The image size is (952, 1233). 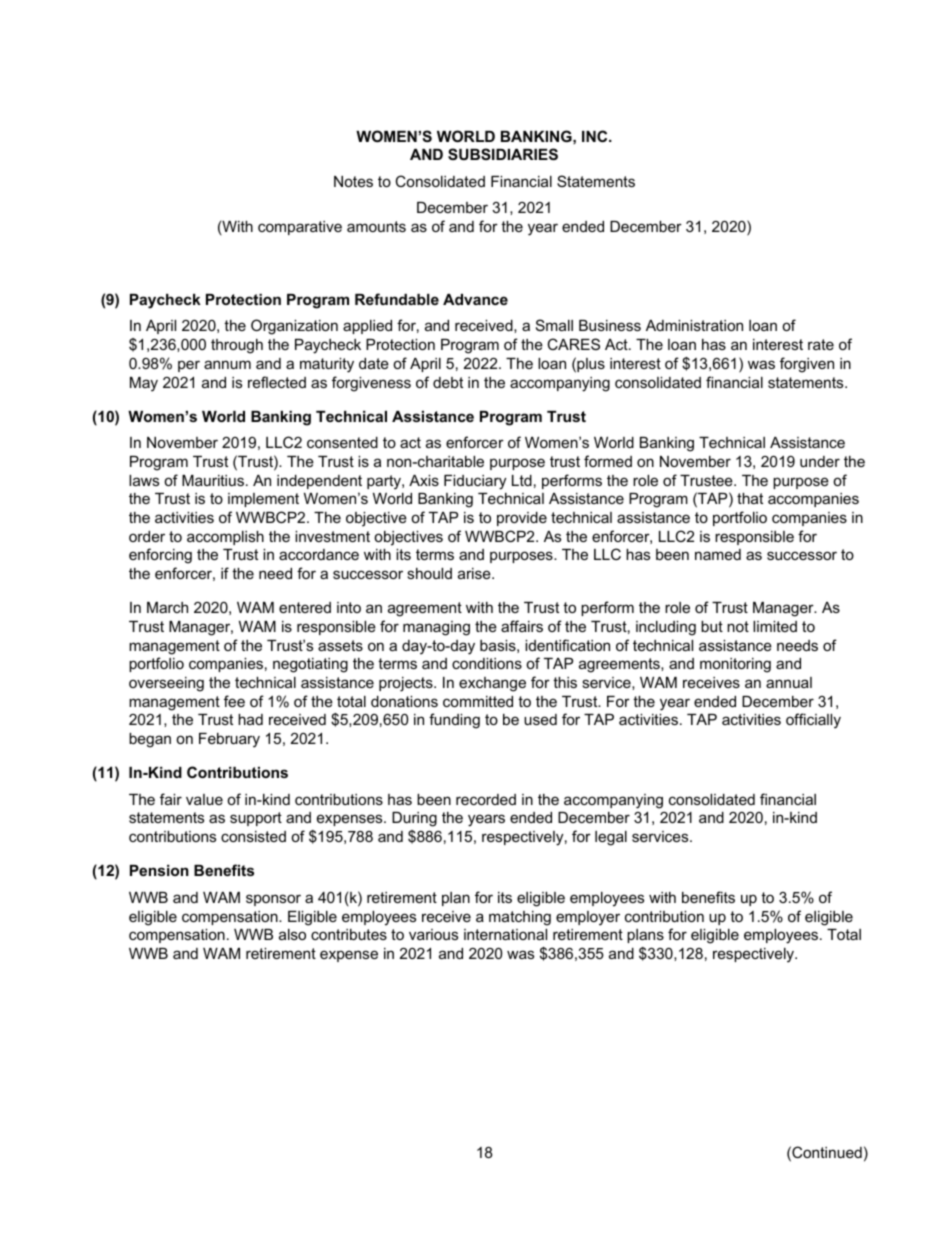 I want to click on sponsor, so click(x=273, y=900).
